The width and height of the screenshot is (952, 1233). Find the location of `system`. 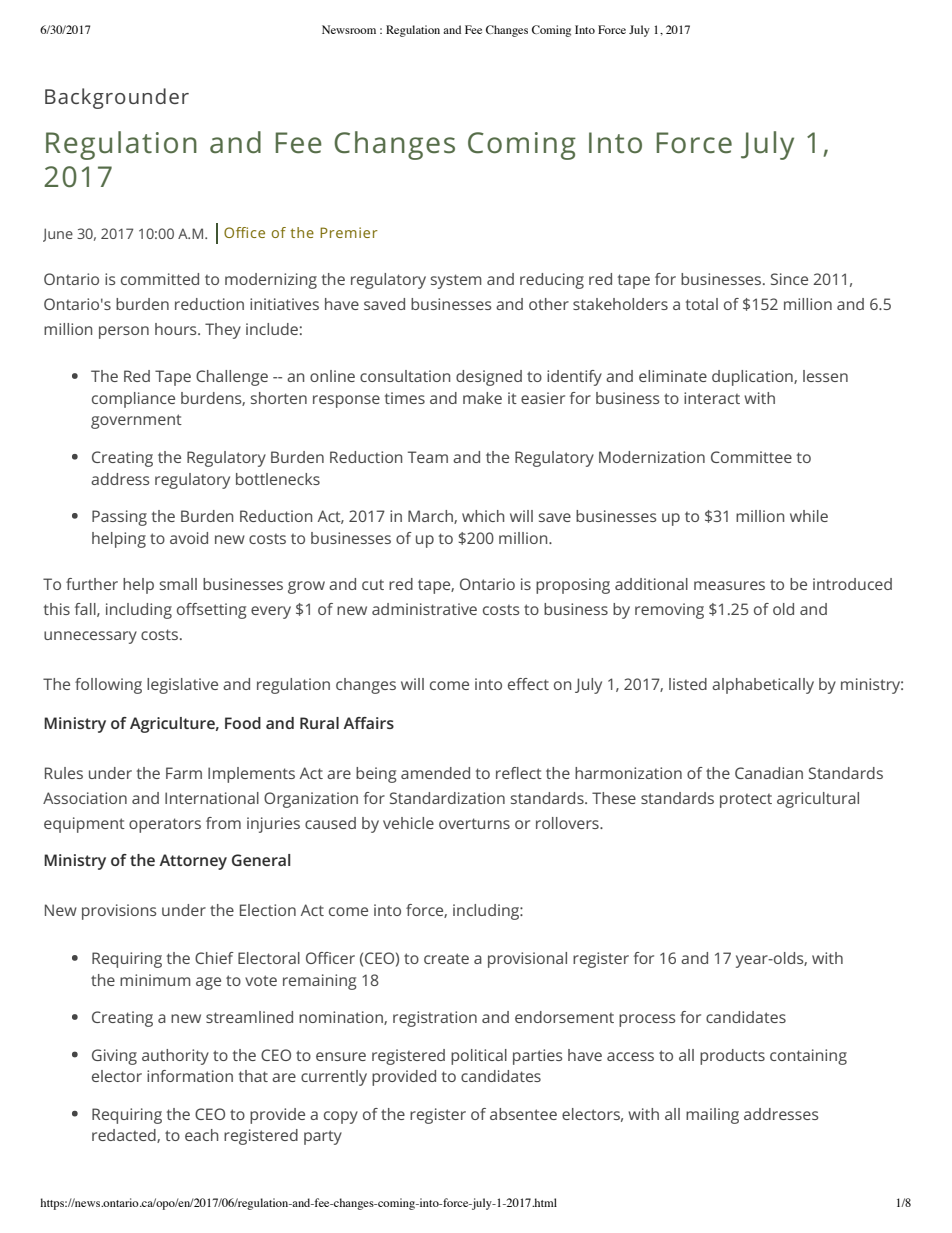

system is located at coordinates (456, 281).
